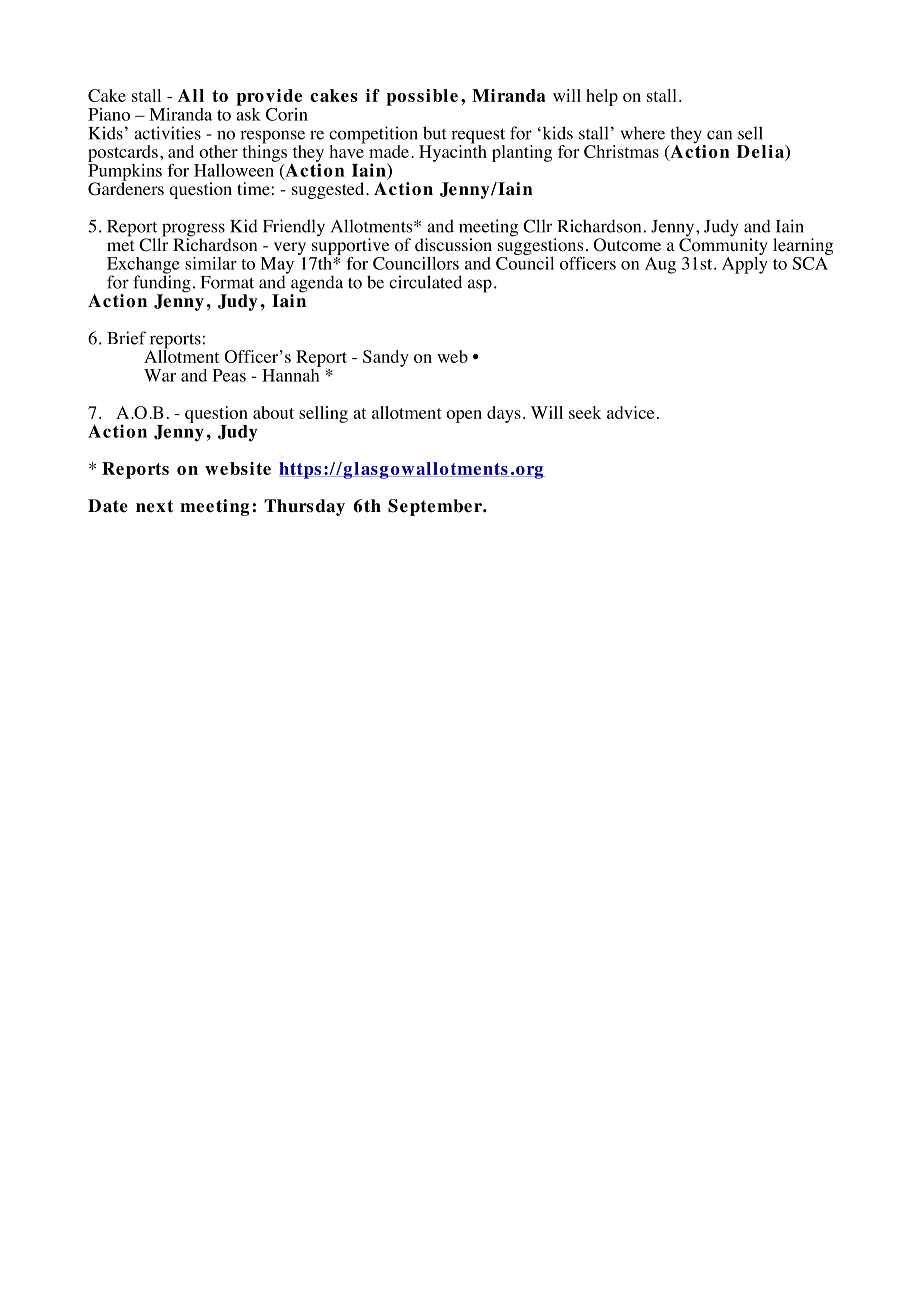 The width and height of the image is (924, 1308). What do you see at coordinates (160, 375) in the image?
I see `War` at bounding box center [160, 375].
